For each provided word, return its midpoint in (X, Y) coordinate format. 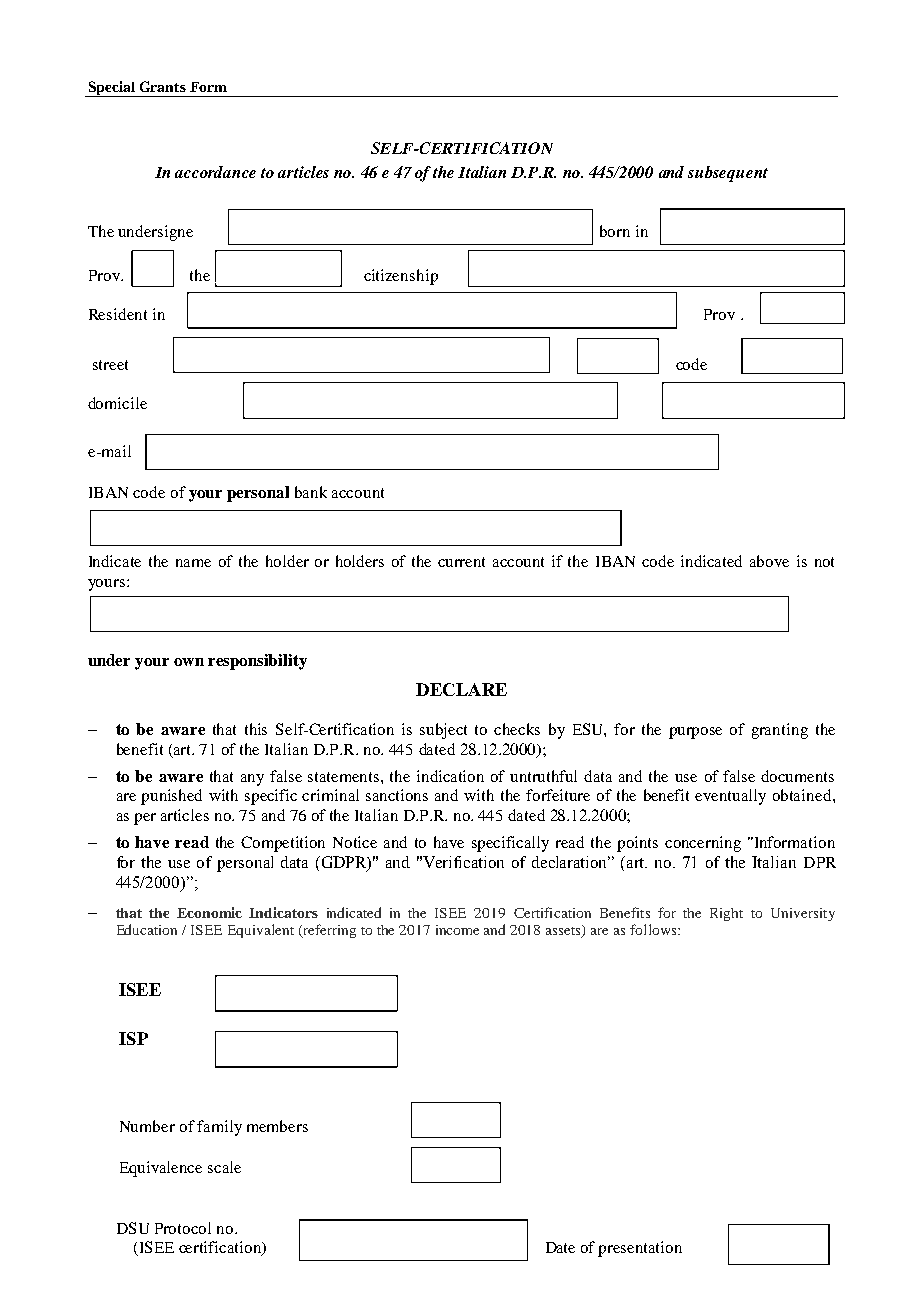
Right (726, 914)
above (769, 561)
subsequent (728, 174)
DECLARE (461, 689)
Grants (163, 86)
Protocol (183, 1228)
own (189, 662)
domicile (117, 403)
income (457, 930)
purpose (695, 733)
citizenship (401, 277)
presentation (640, 1249)
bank (311, 492)
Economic (209, 912)
